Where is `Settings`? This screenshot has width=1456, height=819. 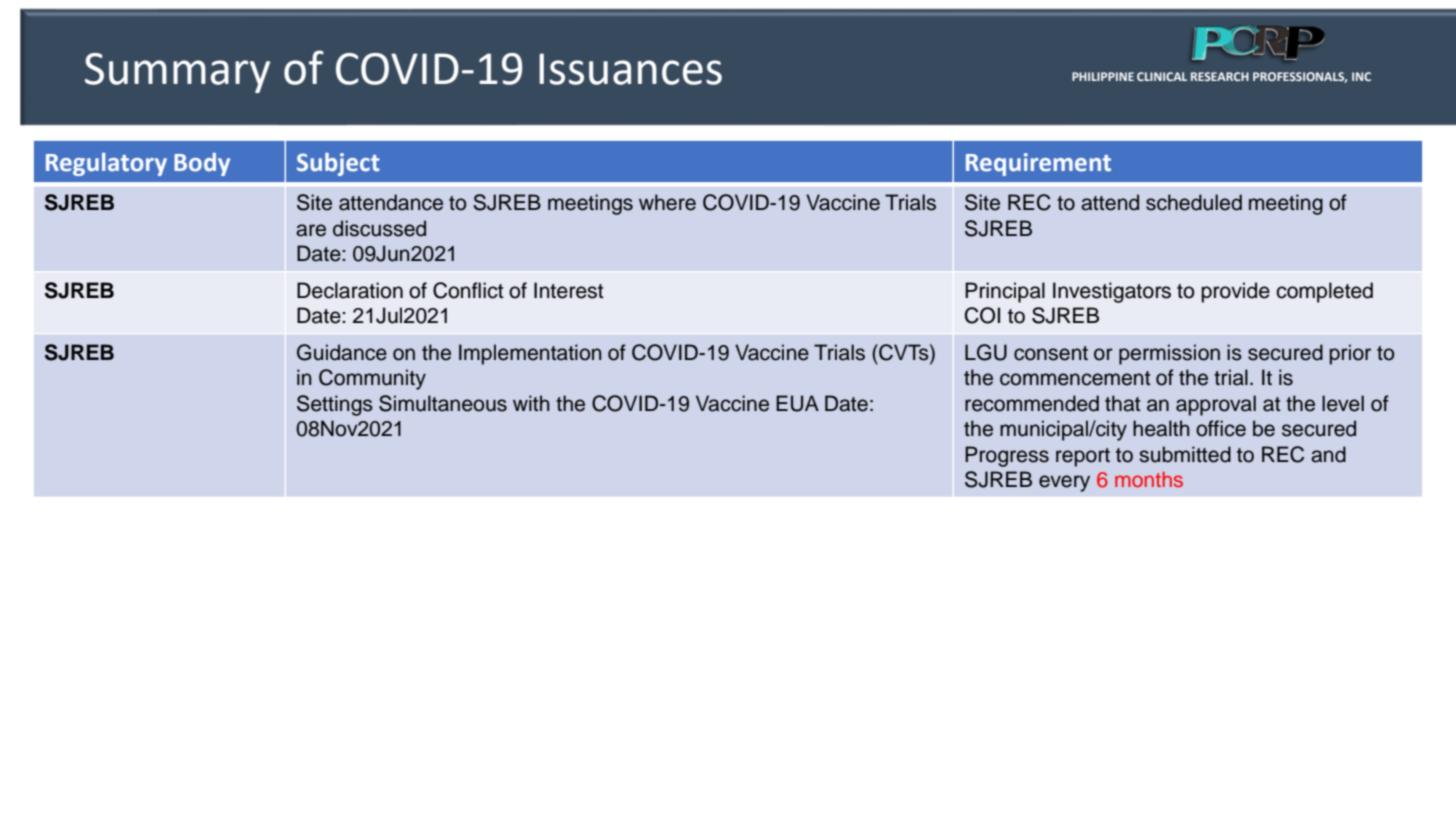 Settings is located at coordinates (335, 405).
